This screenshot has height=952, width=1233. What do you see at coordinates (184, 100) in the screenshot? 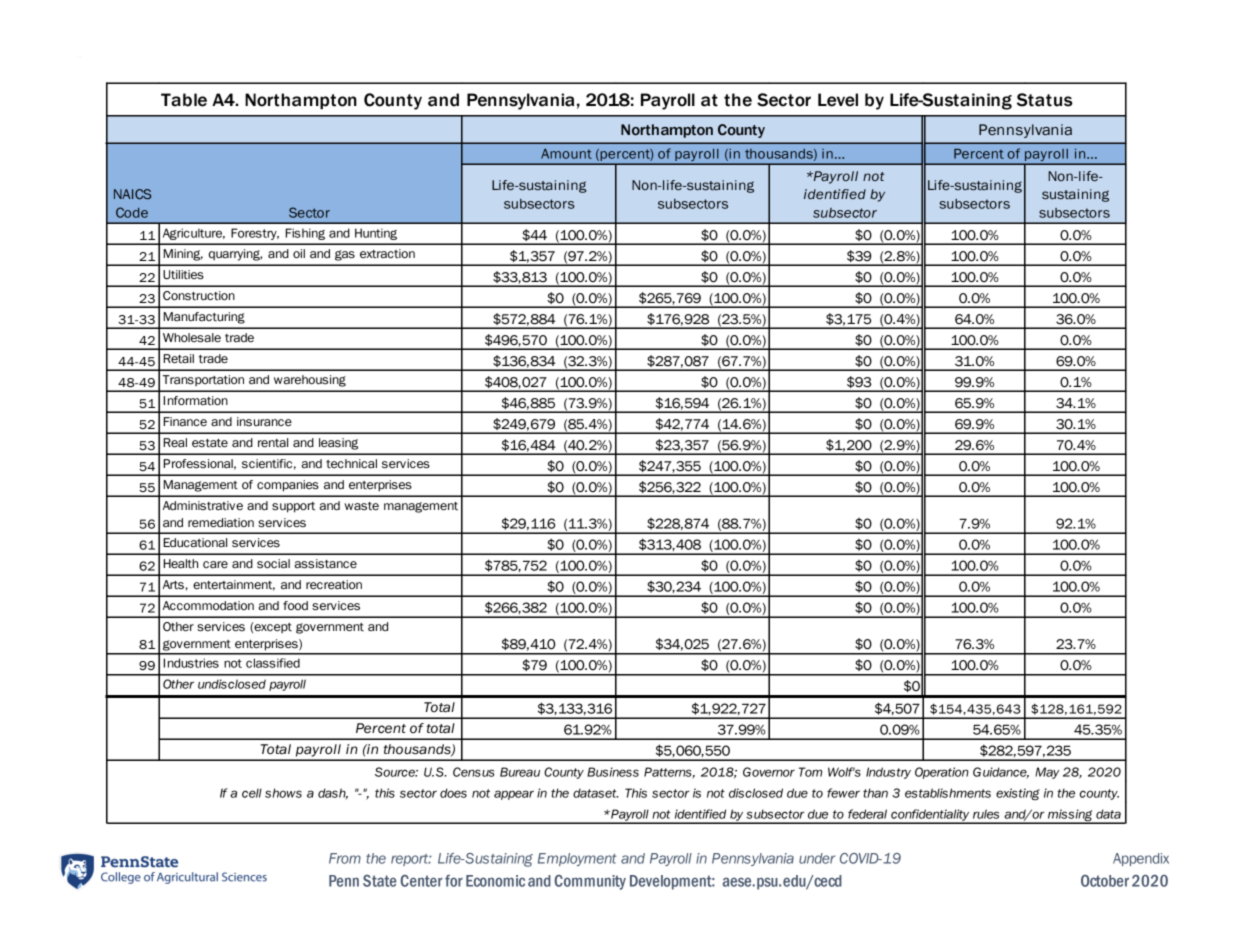
I see `Table` at bounding box center [184, 100].
